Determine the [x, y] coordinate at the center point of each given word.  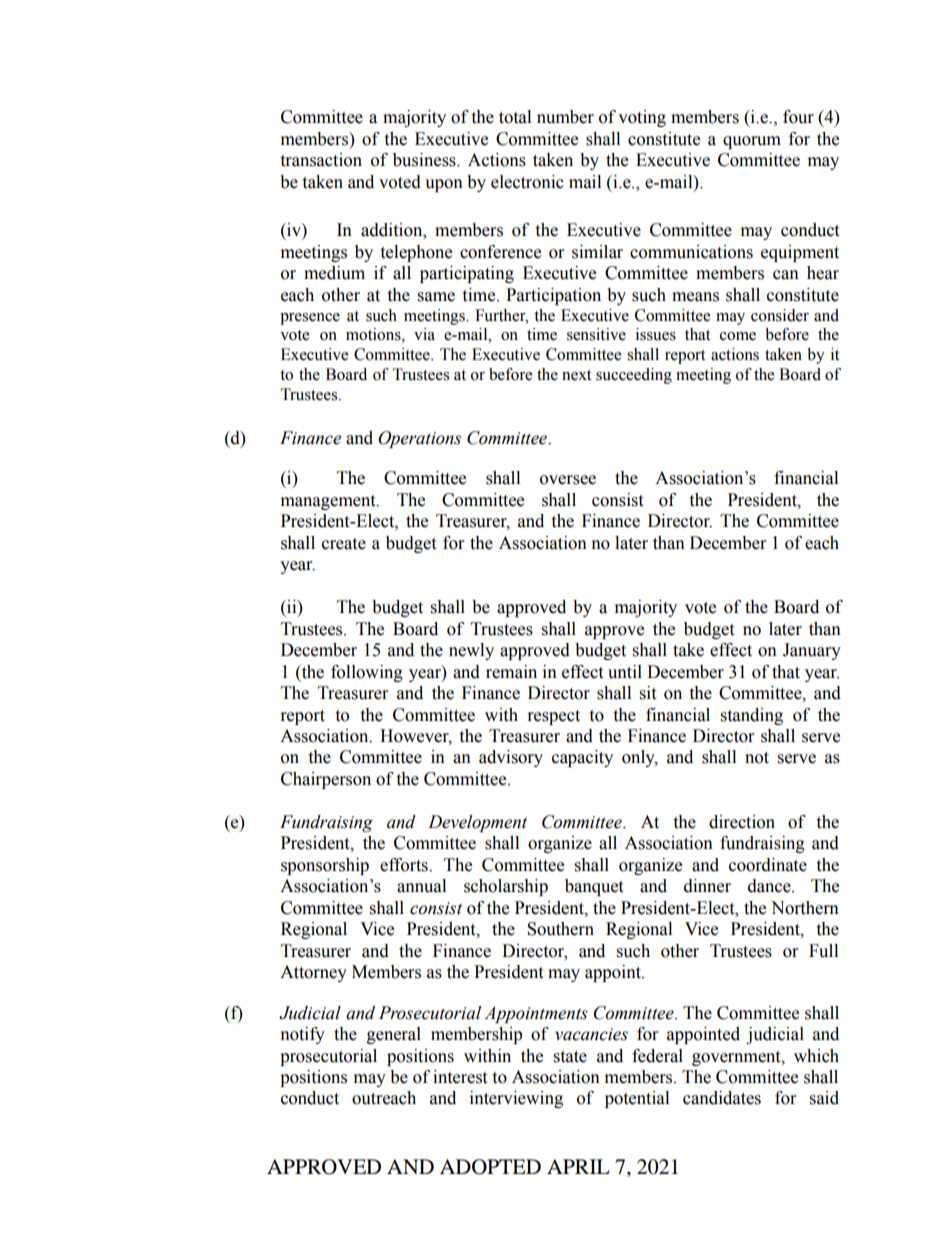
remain [511, 672]
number [565, 117]
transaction [321, 160]
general [394, 1035]
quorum [752, 142]
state [570, 1057]
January [812, 651]
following [367, 673]
